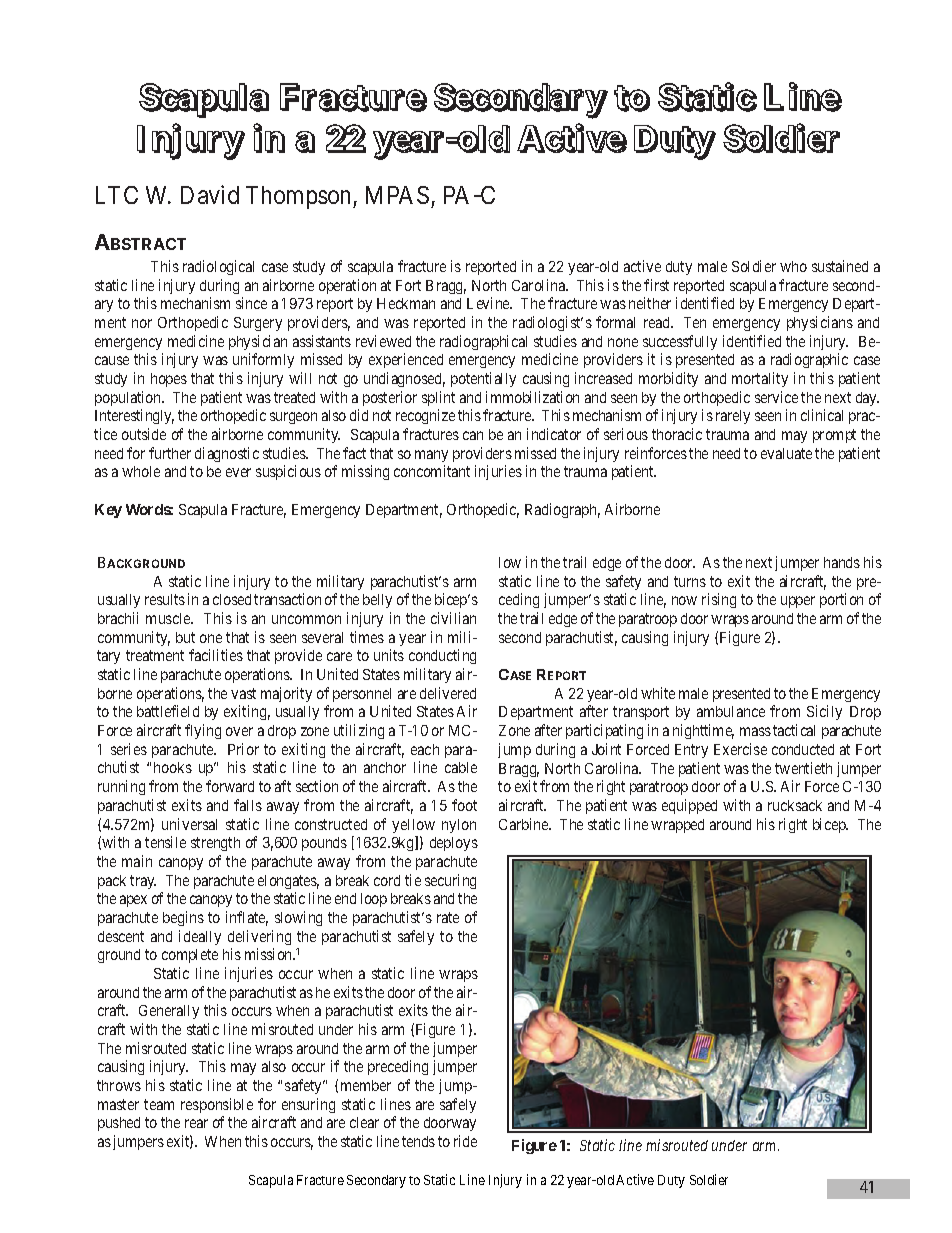 Image resolution: width=952 pixels, height=1233 pixels. Describe the element at coordinates (185, 637) in the image. I see `but` at that location.
